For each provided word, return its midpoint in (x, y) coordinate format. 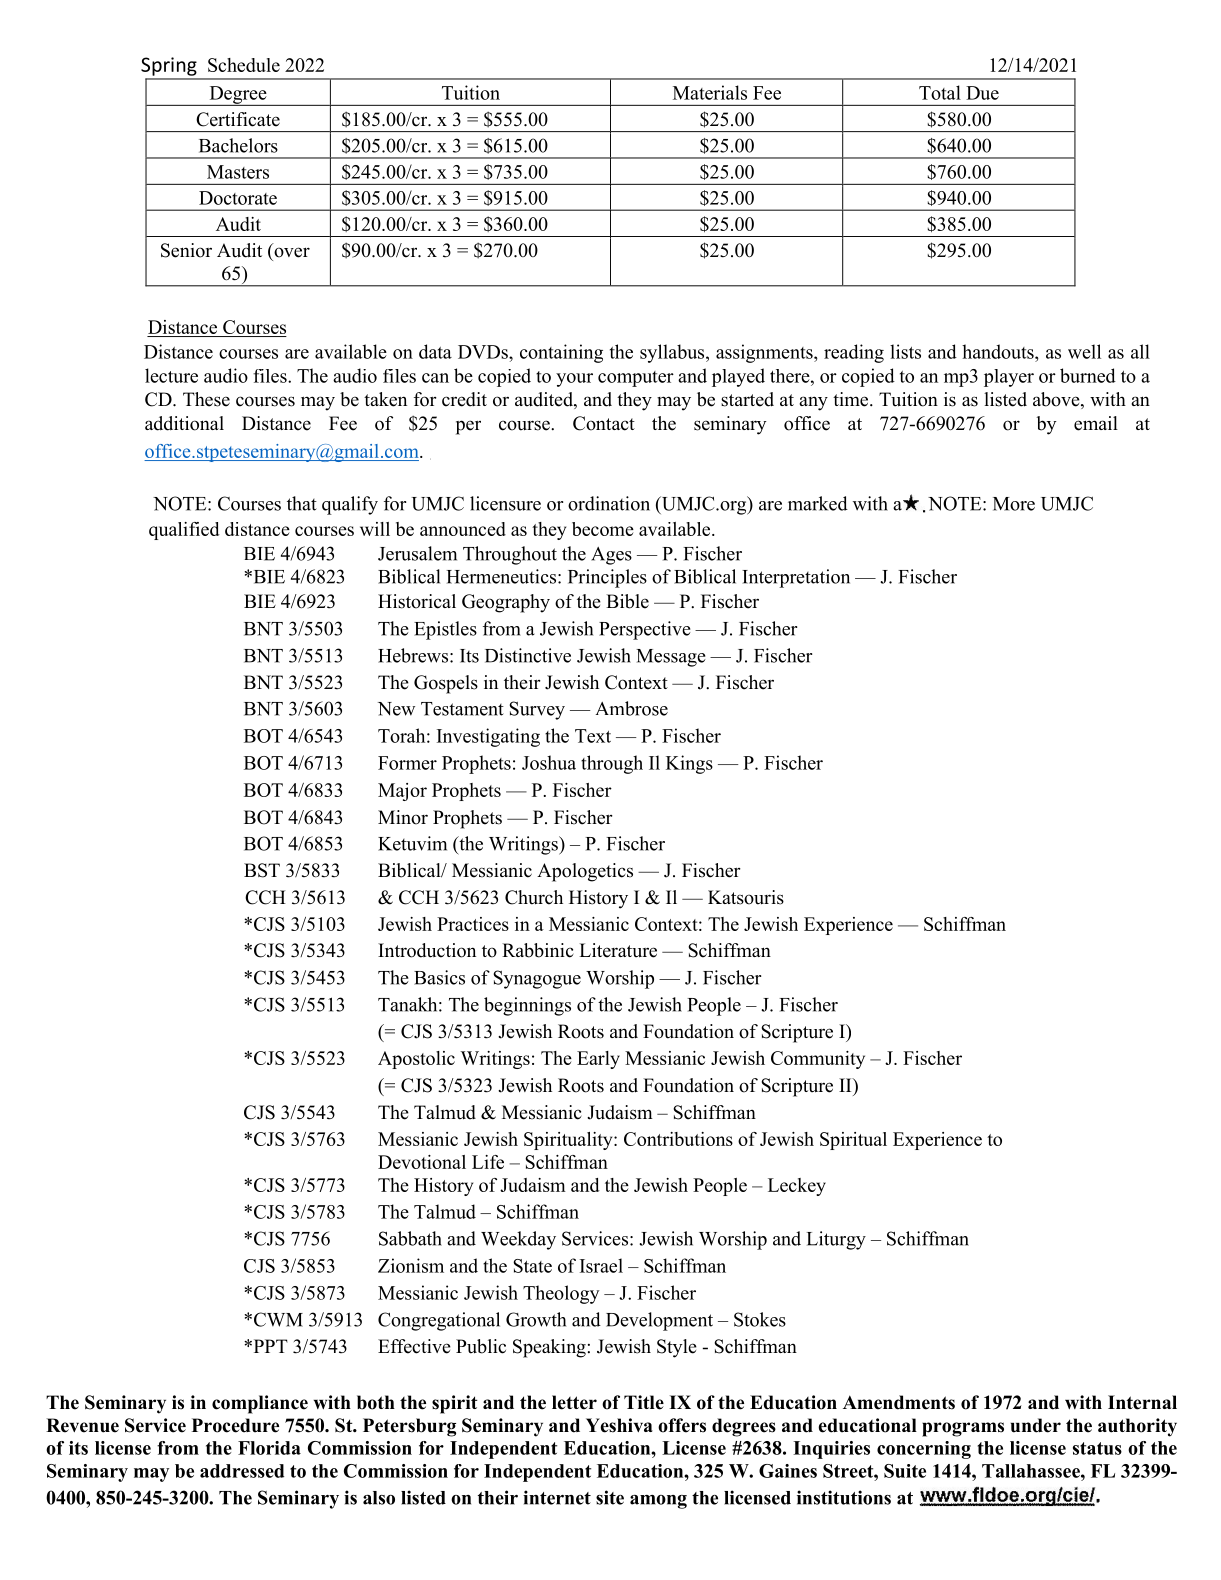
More (1014, 504)
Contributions (678, 1139)
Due (982, 93)
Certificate (238, 119)
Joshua (549, 762)
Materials (710, 92)
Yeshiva (619, 1425)
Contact (604, 423)
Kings (689, 764)
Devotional (422, 1162)
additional (184, 423)
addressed (242, 1471)
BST (262, 870)
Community (818, 1060)
